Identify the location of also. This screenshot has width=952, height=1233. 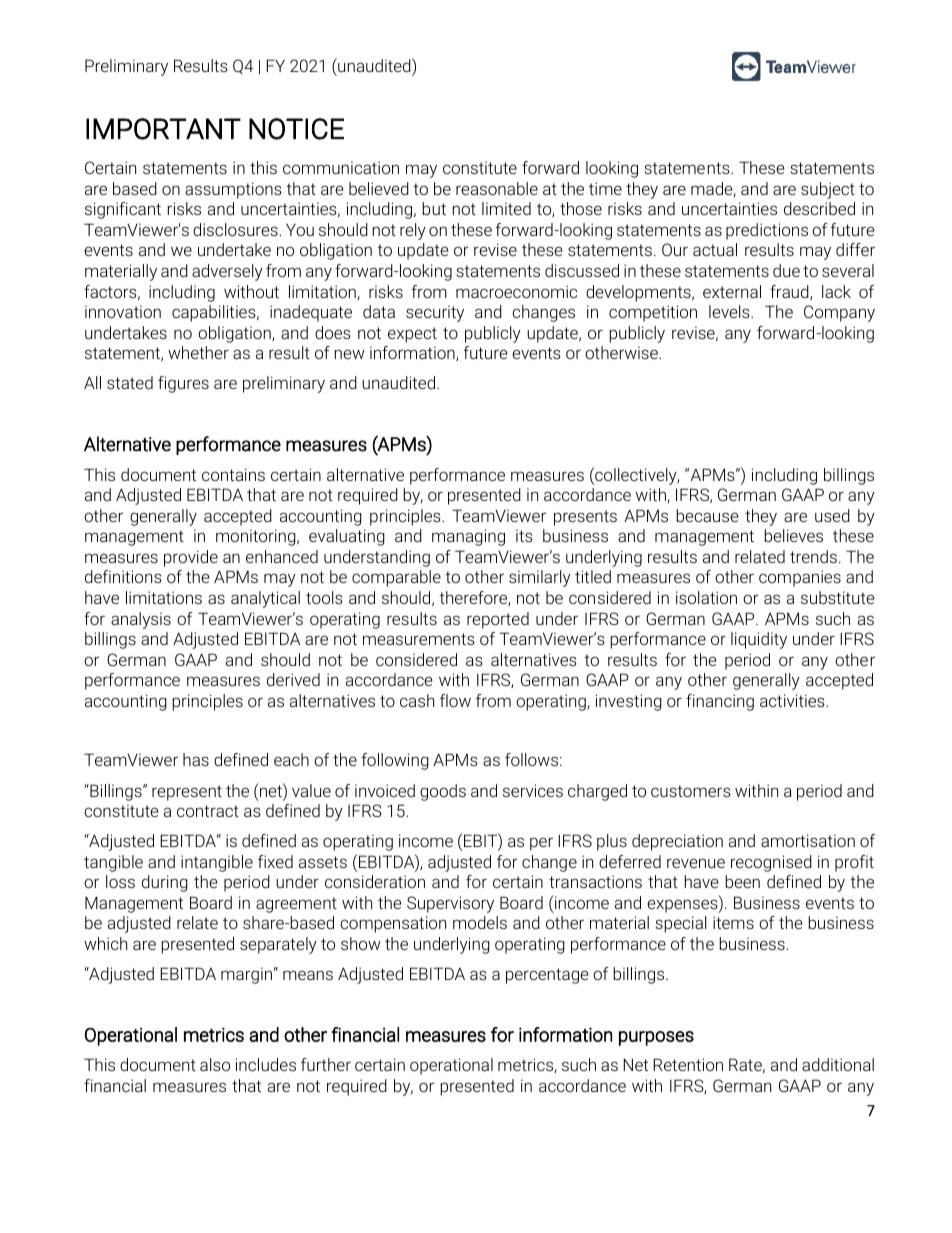
(215, 1064).
